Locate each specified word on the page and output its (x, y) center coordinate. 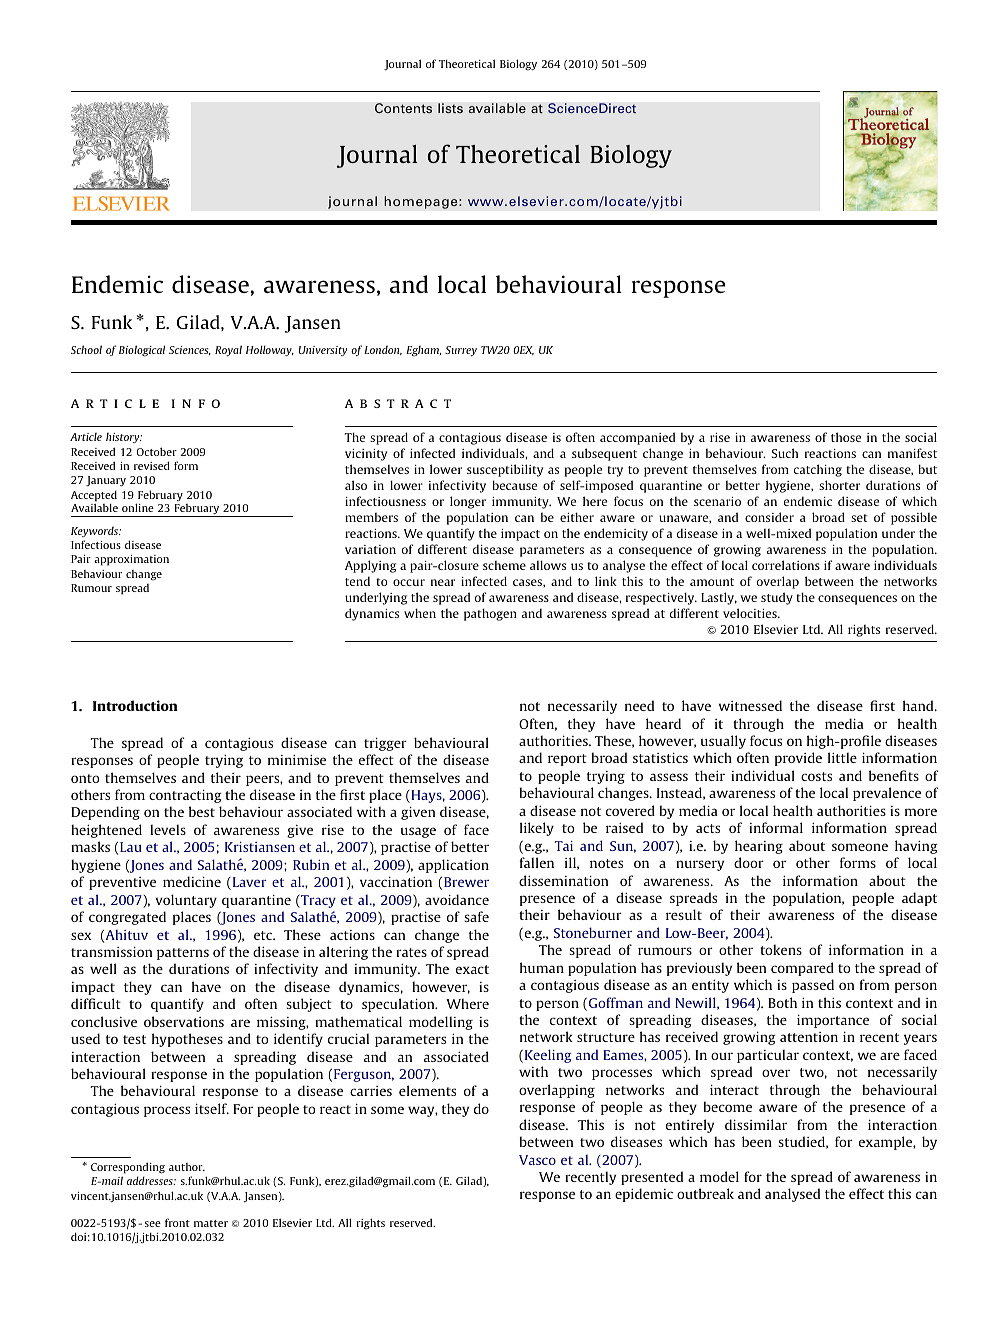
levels (168, 829)
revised (152, 465)
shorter (839, 485)
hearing (759, 847)
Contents (403, 108)
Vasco (537, 1160)
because (514, 485)
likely (537, 829)
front (177, 1222)
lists (450, 108)
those (846, 437)
